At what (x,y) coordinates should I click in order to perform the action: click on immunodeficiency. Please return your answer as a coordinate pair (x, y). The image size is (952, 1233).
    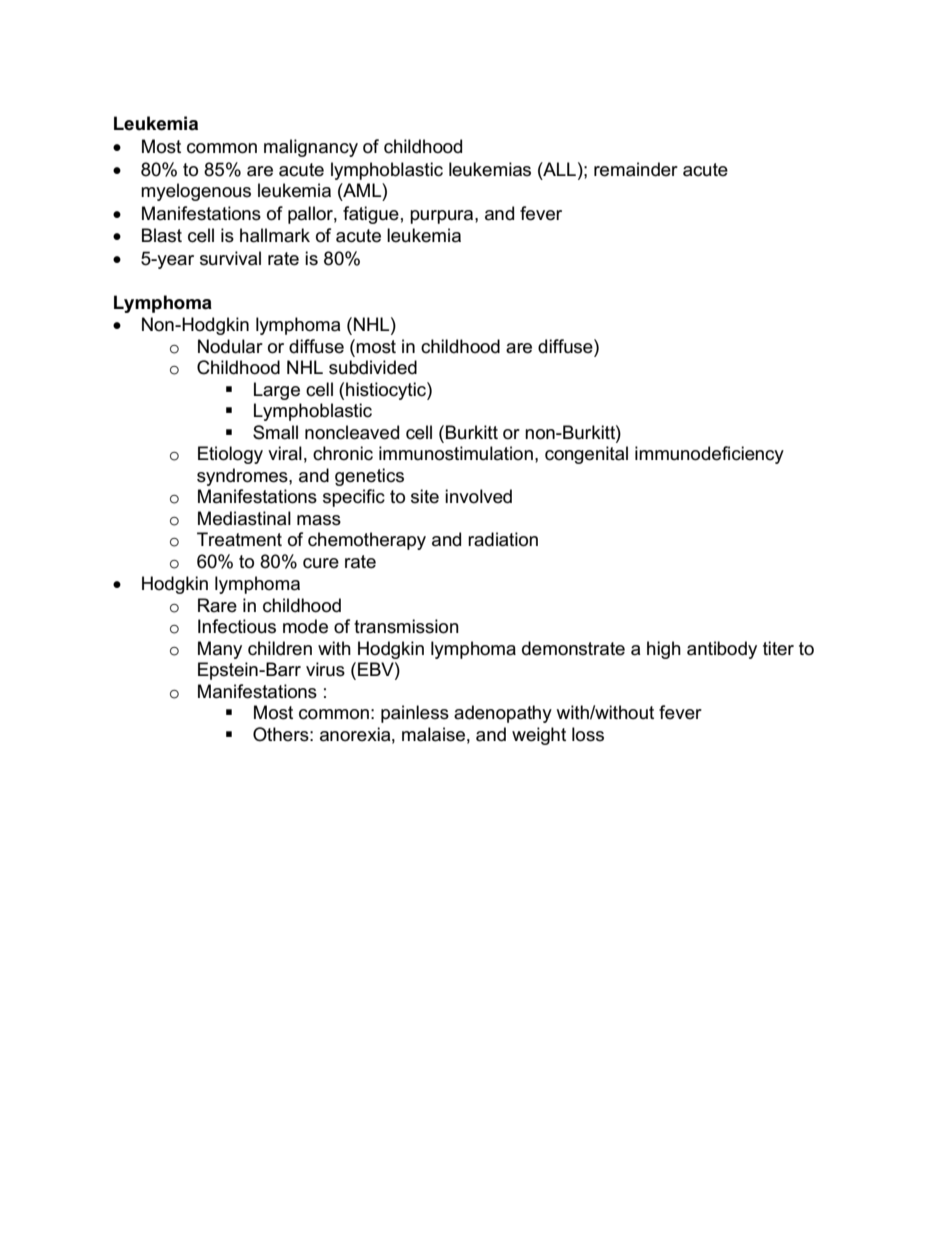
    Looking at the image, I should click on (709, 455).
